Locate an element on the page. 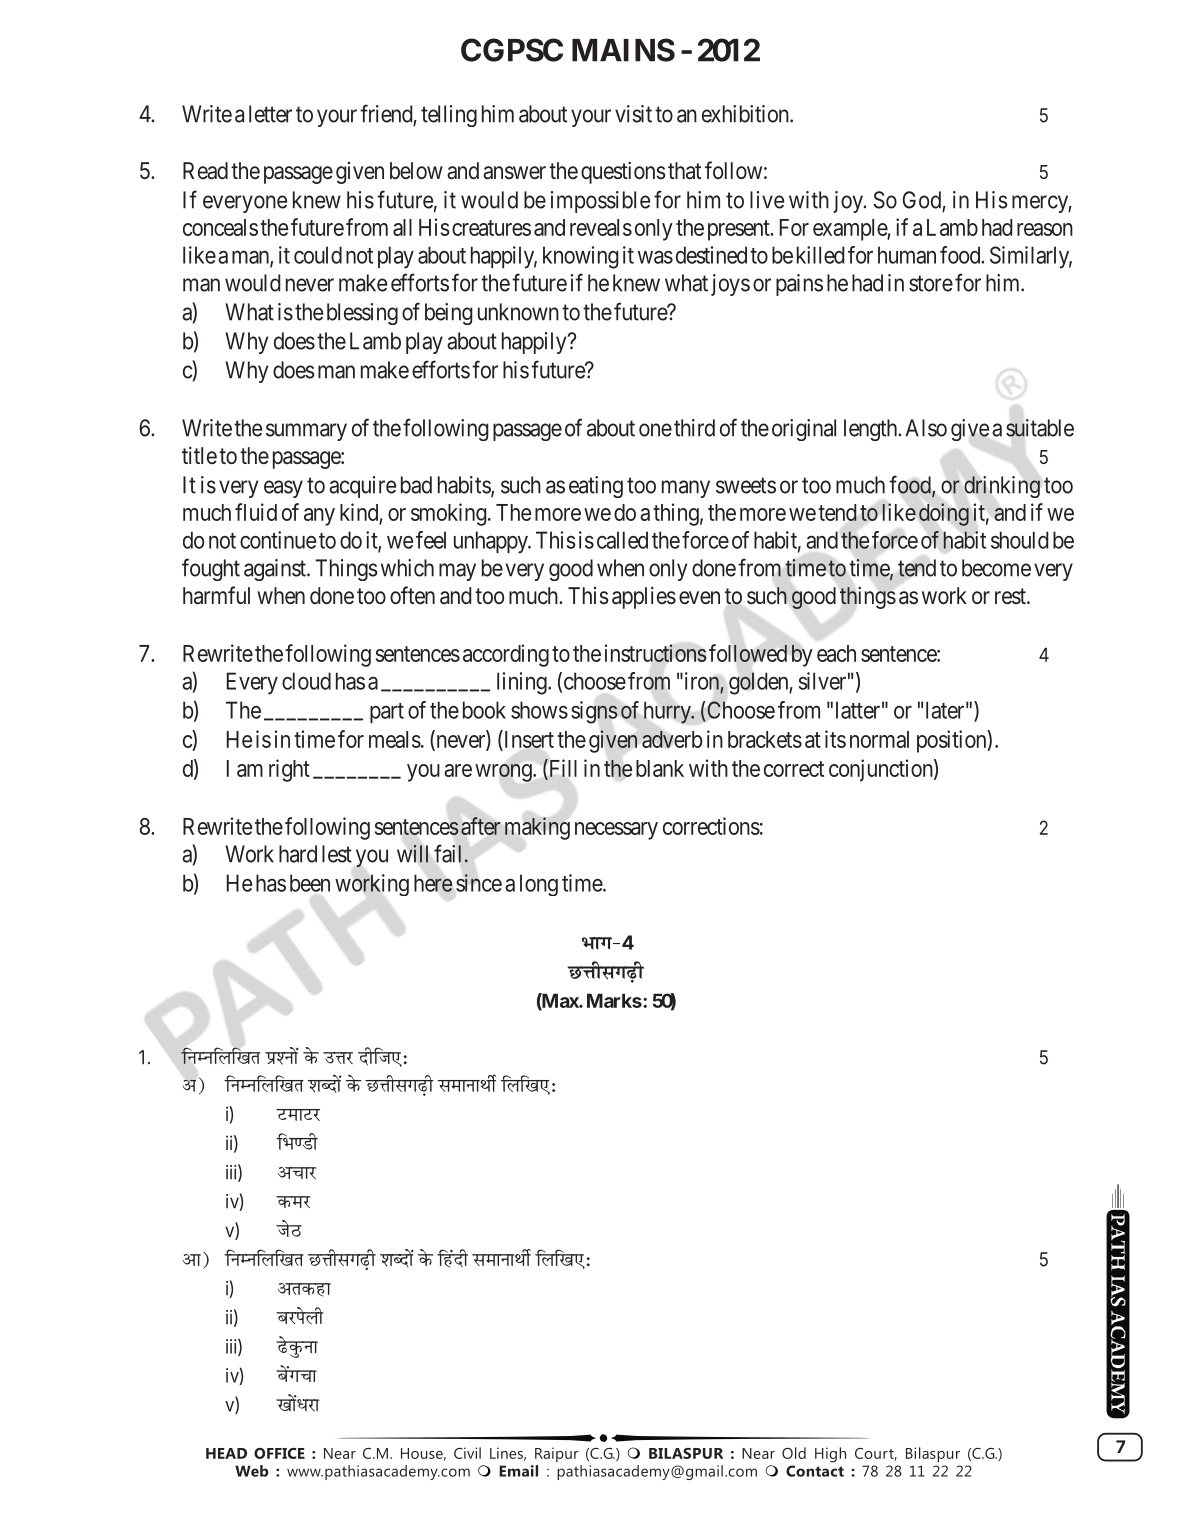  letter is located at coordinates (270, 114).
